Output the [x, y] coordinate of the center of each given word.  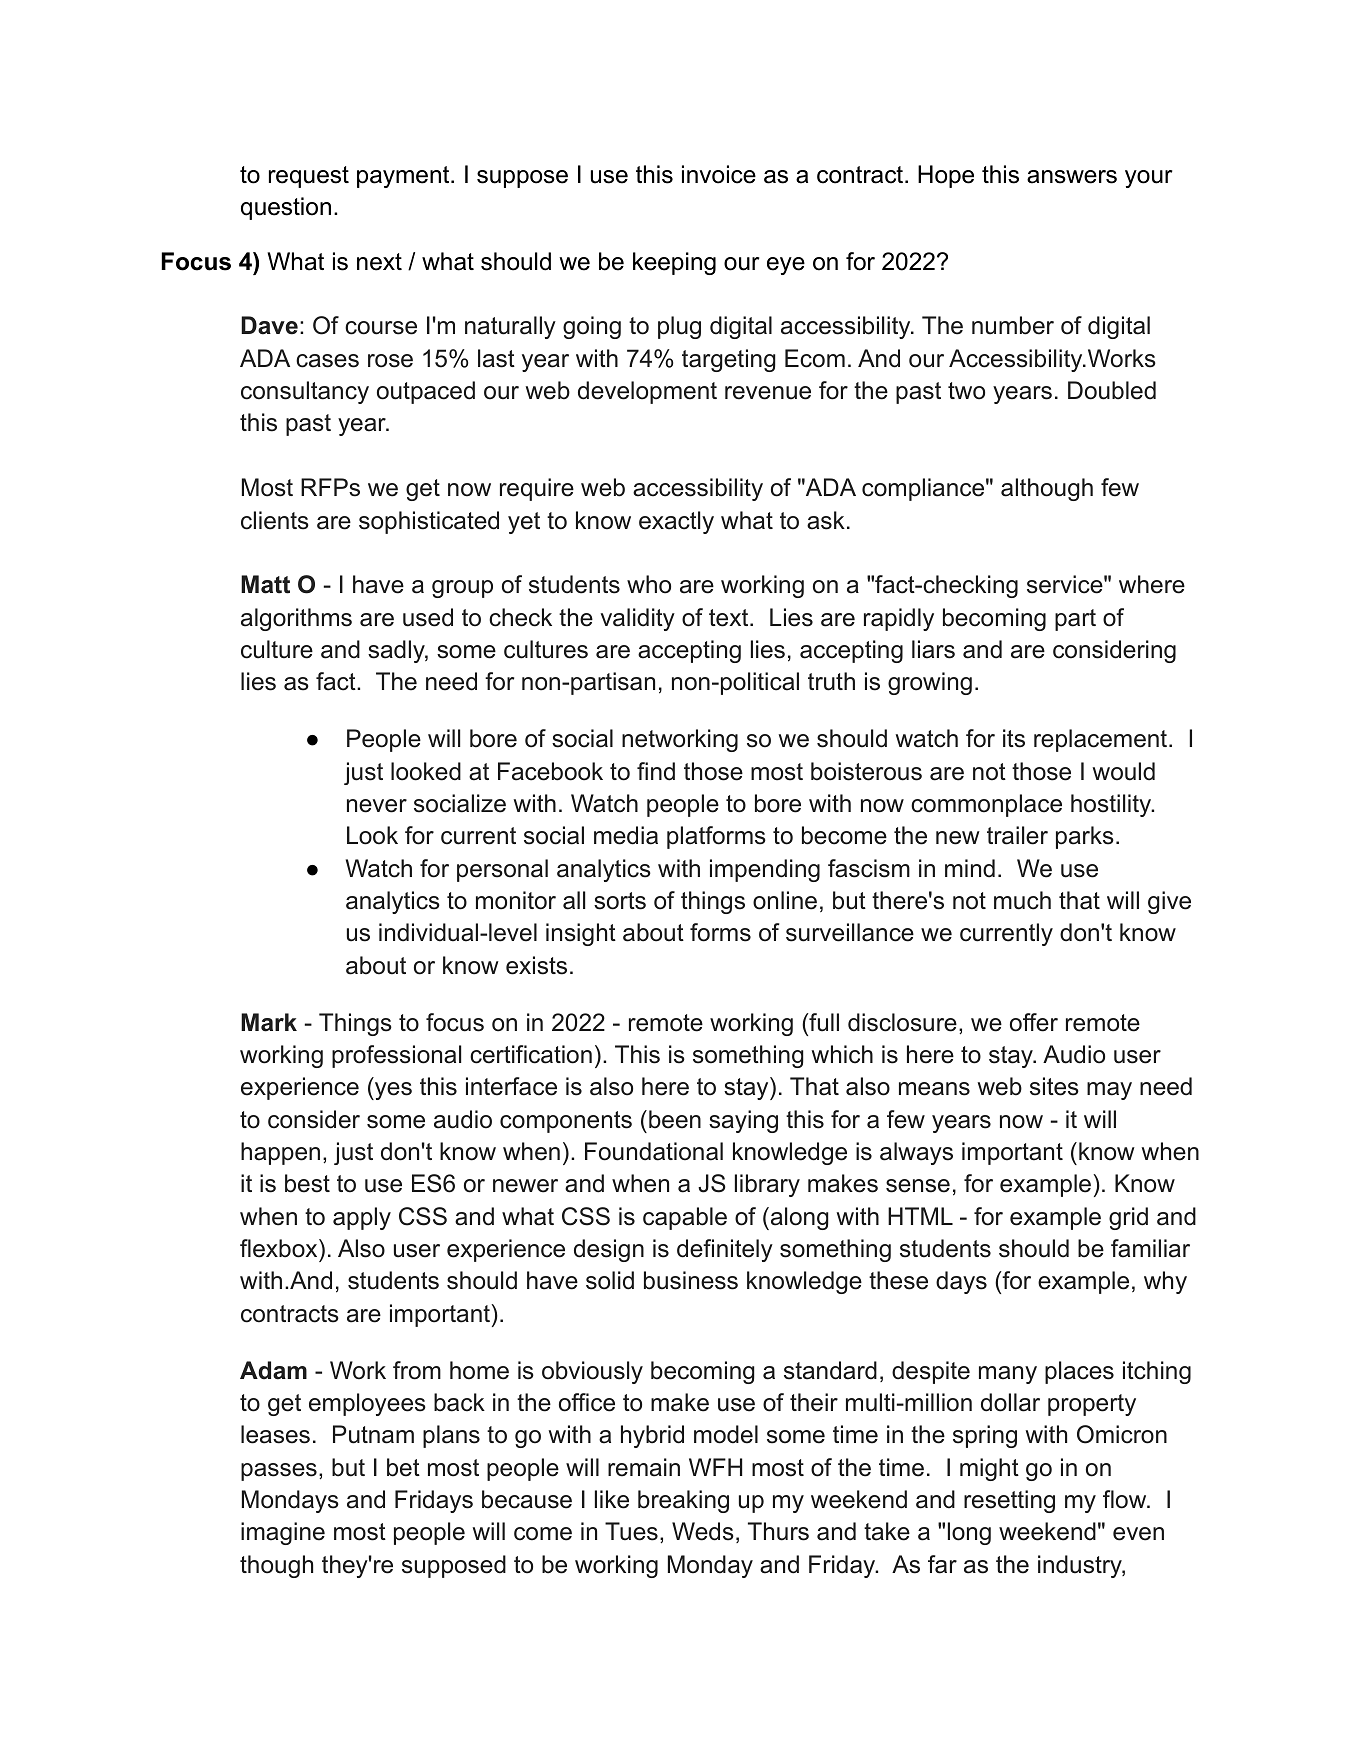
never [377, 806]
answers [1072, 177]
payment [404, 177]
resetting [1009, 1501]
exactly [676, 522]
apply [362, 1218]
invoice [719, 174]
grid [1128, 1218]
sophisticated [429, 522]
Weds [703, 1531]
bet [403, 1467]
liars [933, 649]
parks [1085, 837]
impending [765, 870]
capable [685, 1218]
